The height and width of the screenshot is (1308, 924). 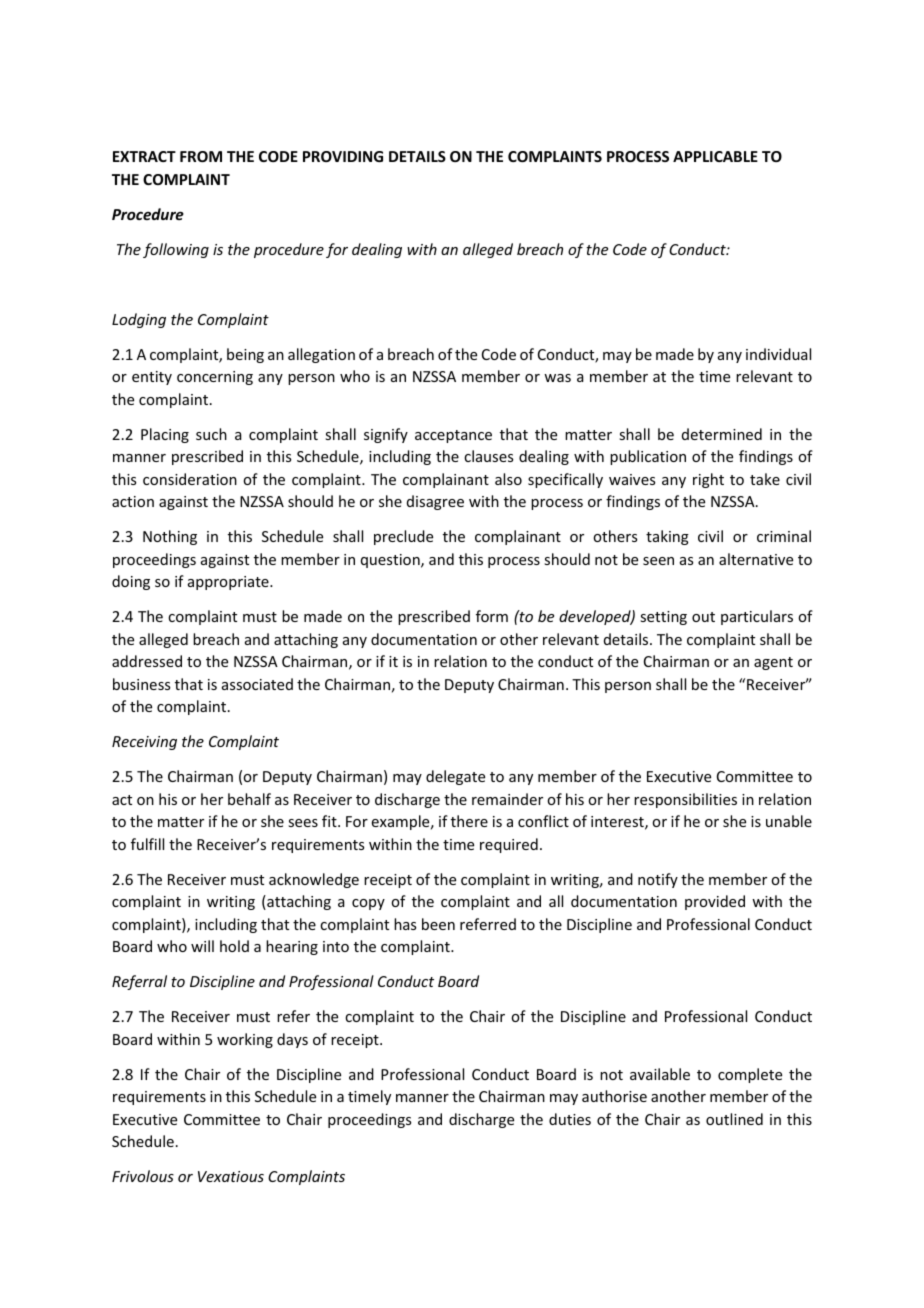 I want to click on duties, so click(x=570, y=1119).
